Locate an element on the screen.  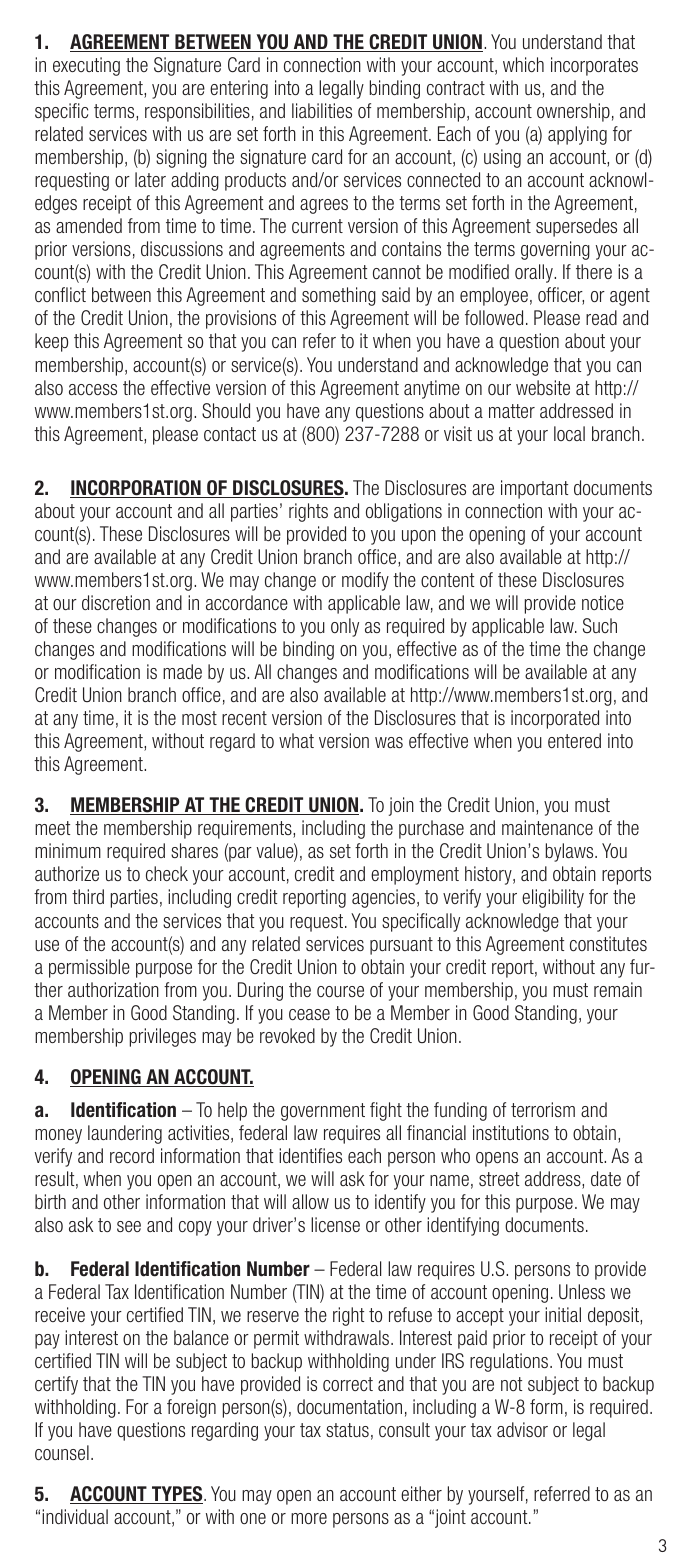
liabilities is located at coordinates (322, 110).
